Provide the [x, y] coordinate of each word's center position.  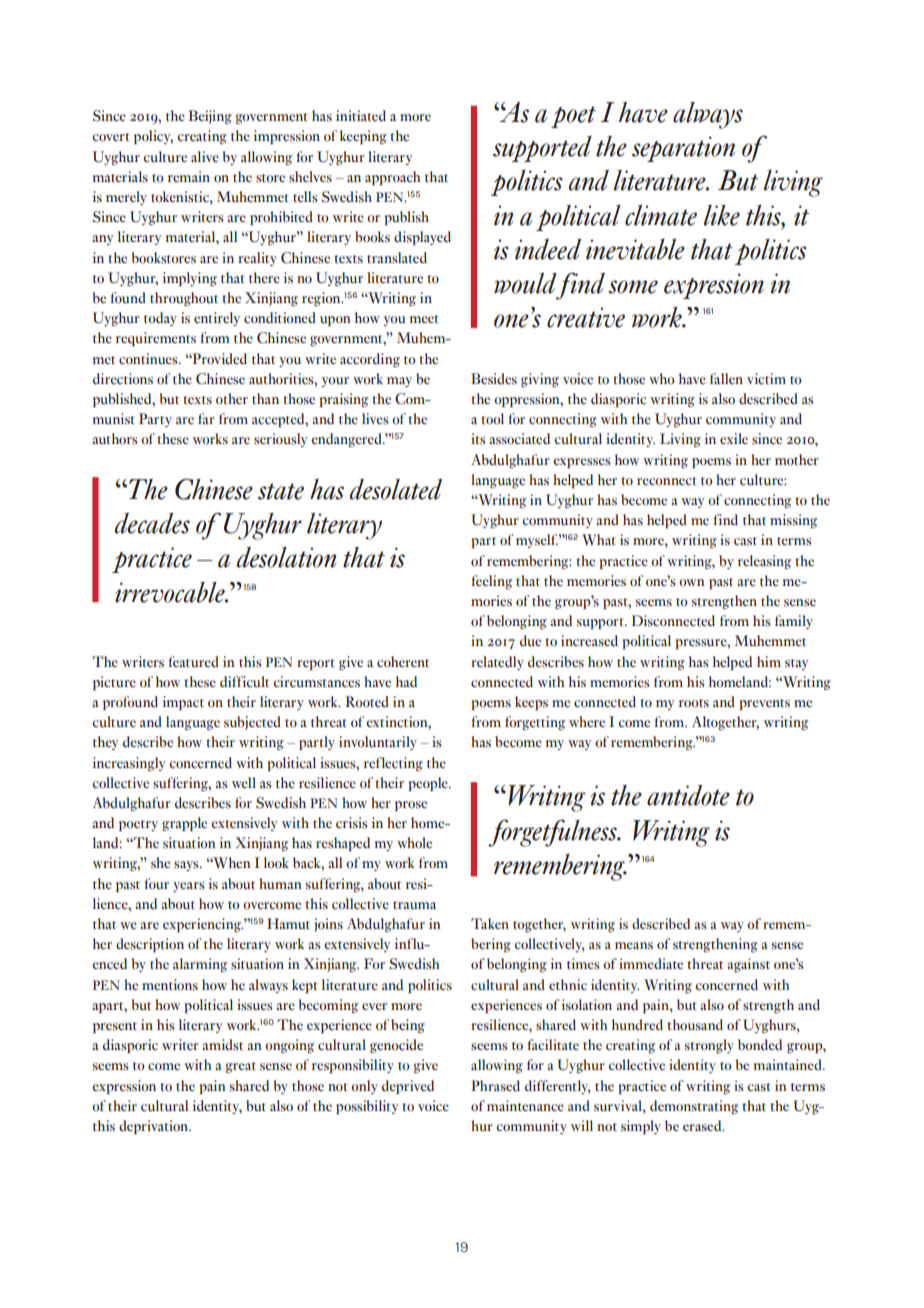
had [406, 681]
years [189, 887]
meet [424, 319]
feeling [491, 582]
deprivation [154, 1127]
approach [393, 178]
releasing [764, 562]
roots [694, 703]
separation [683, 149]
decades [152, 523]
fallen [726, 378]
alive [205, 157]
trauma [414, 905]
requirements [156, 339]
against [748, 965]
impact [183, 703]
